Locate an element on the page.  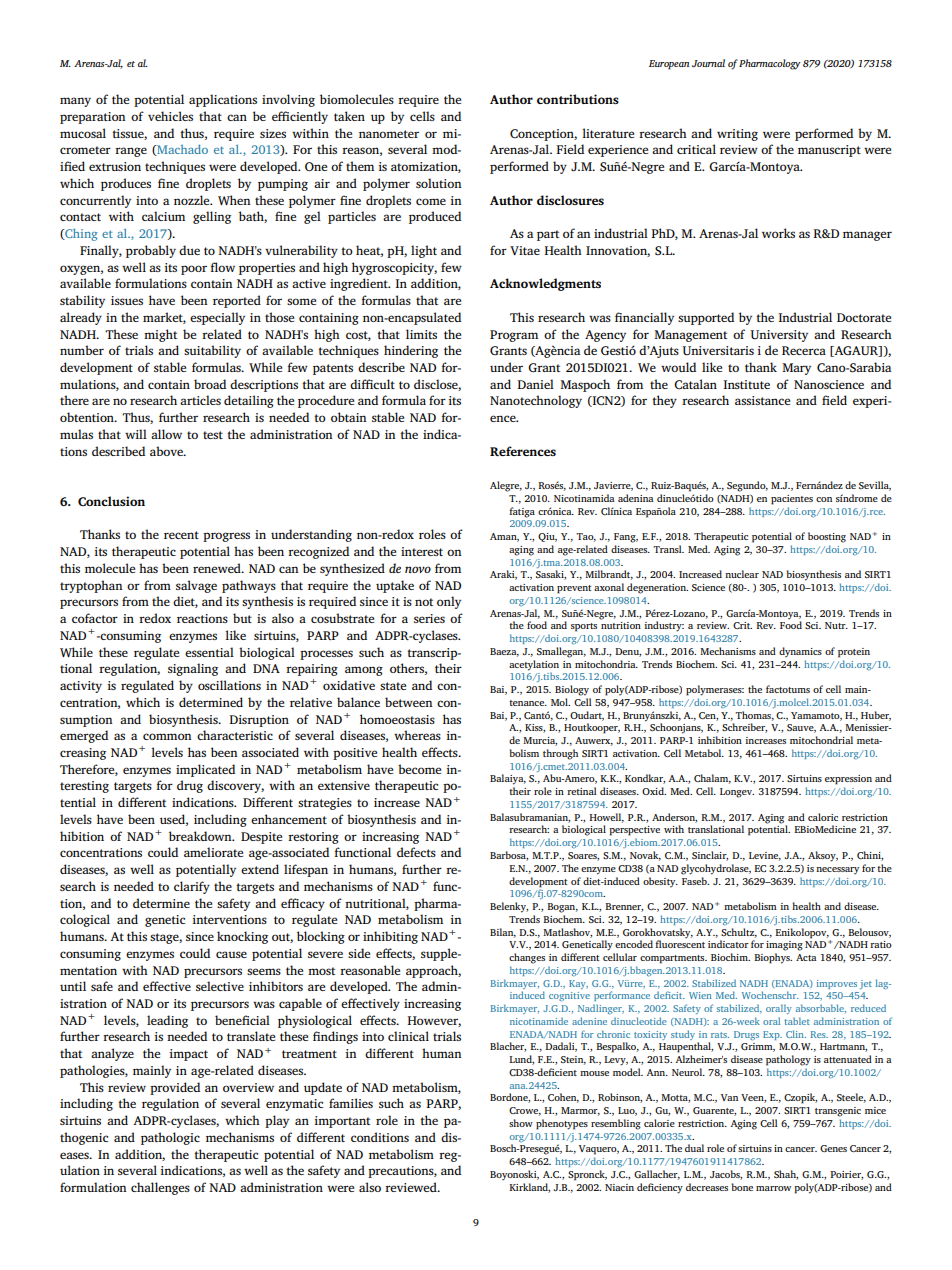
series is located at coordinates (429, 618).
